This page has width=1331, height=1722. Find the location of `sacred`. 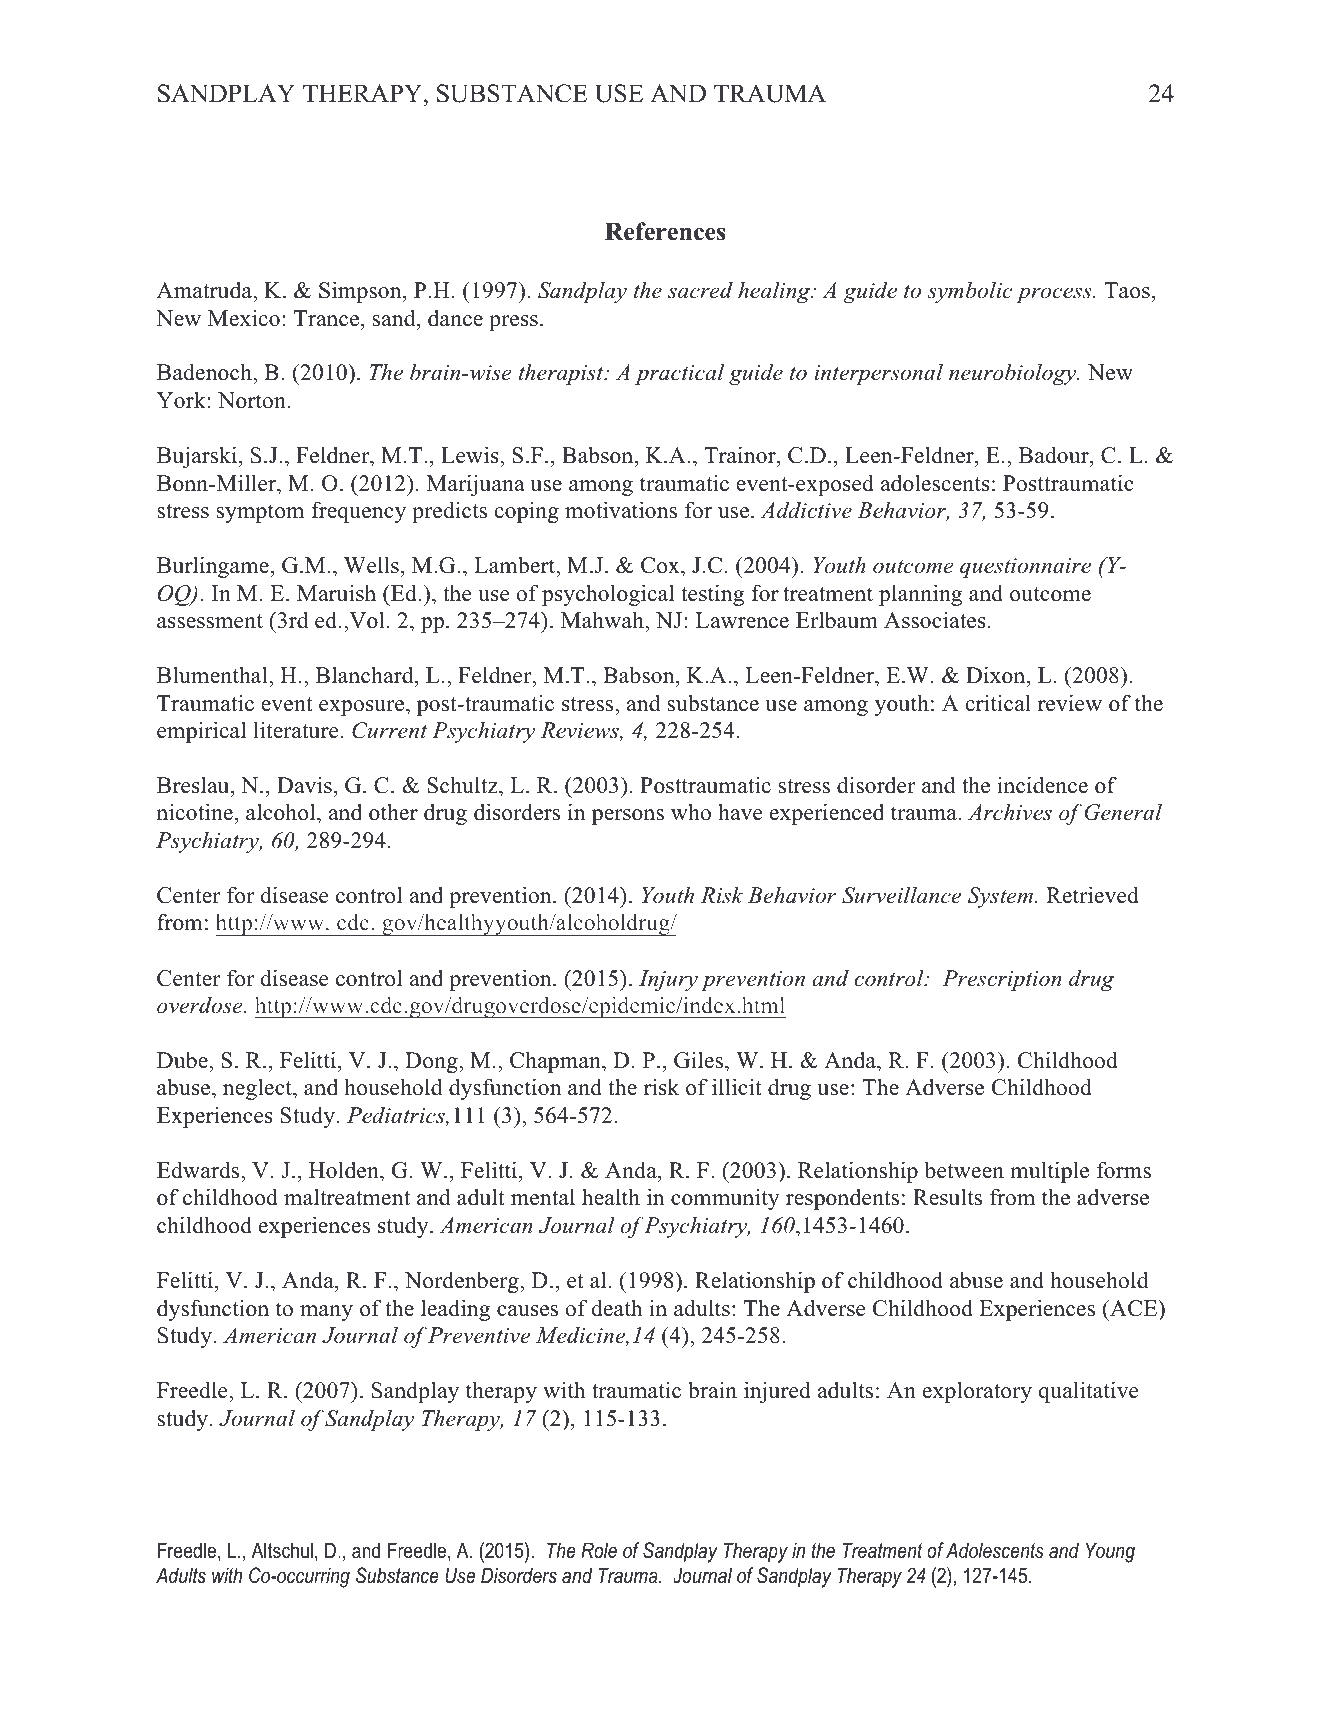

sacred is located at coordinates (700, 290).
